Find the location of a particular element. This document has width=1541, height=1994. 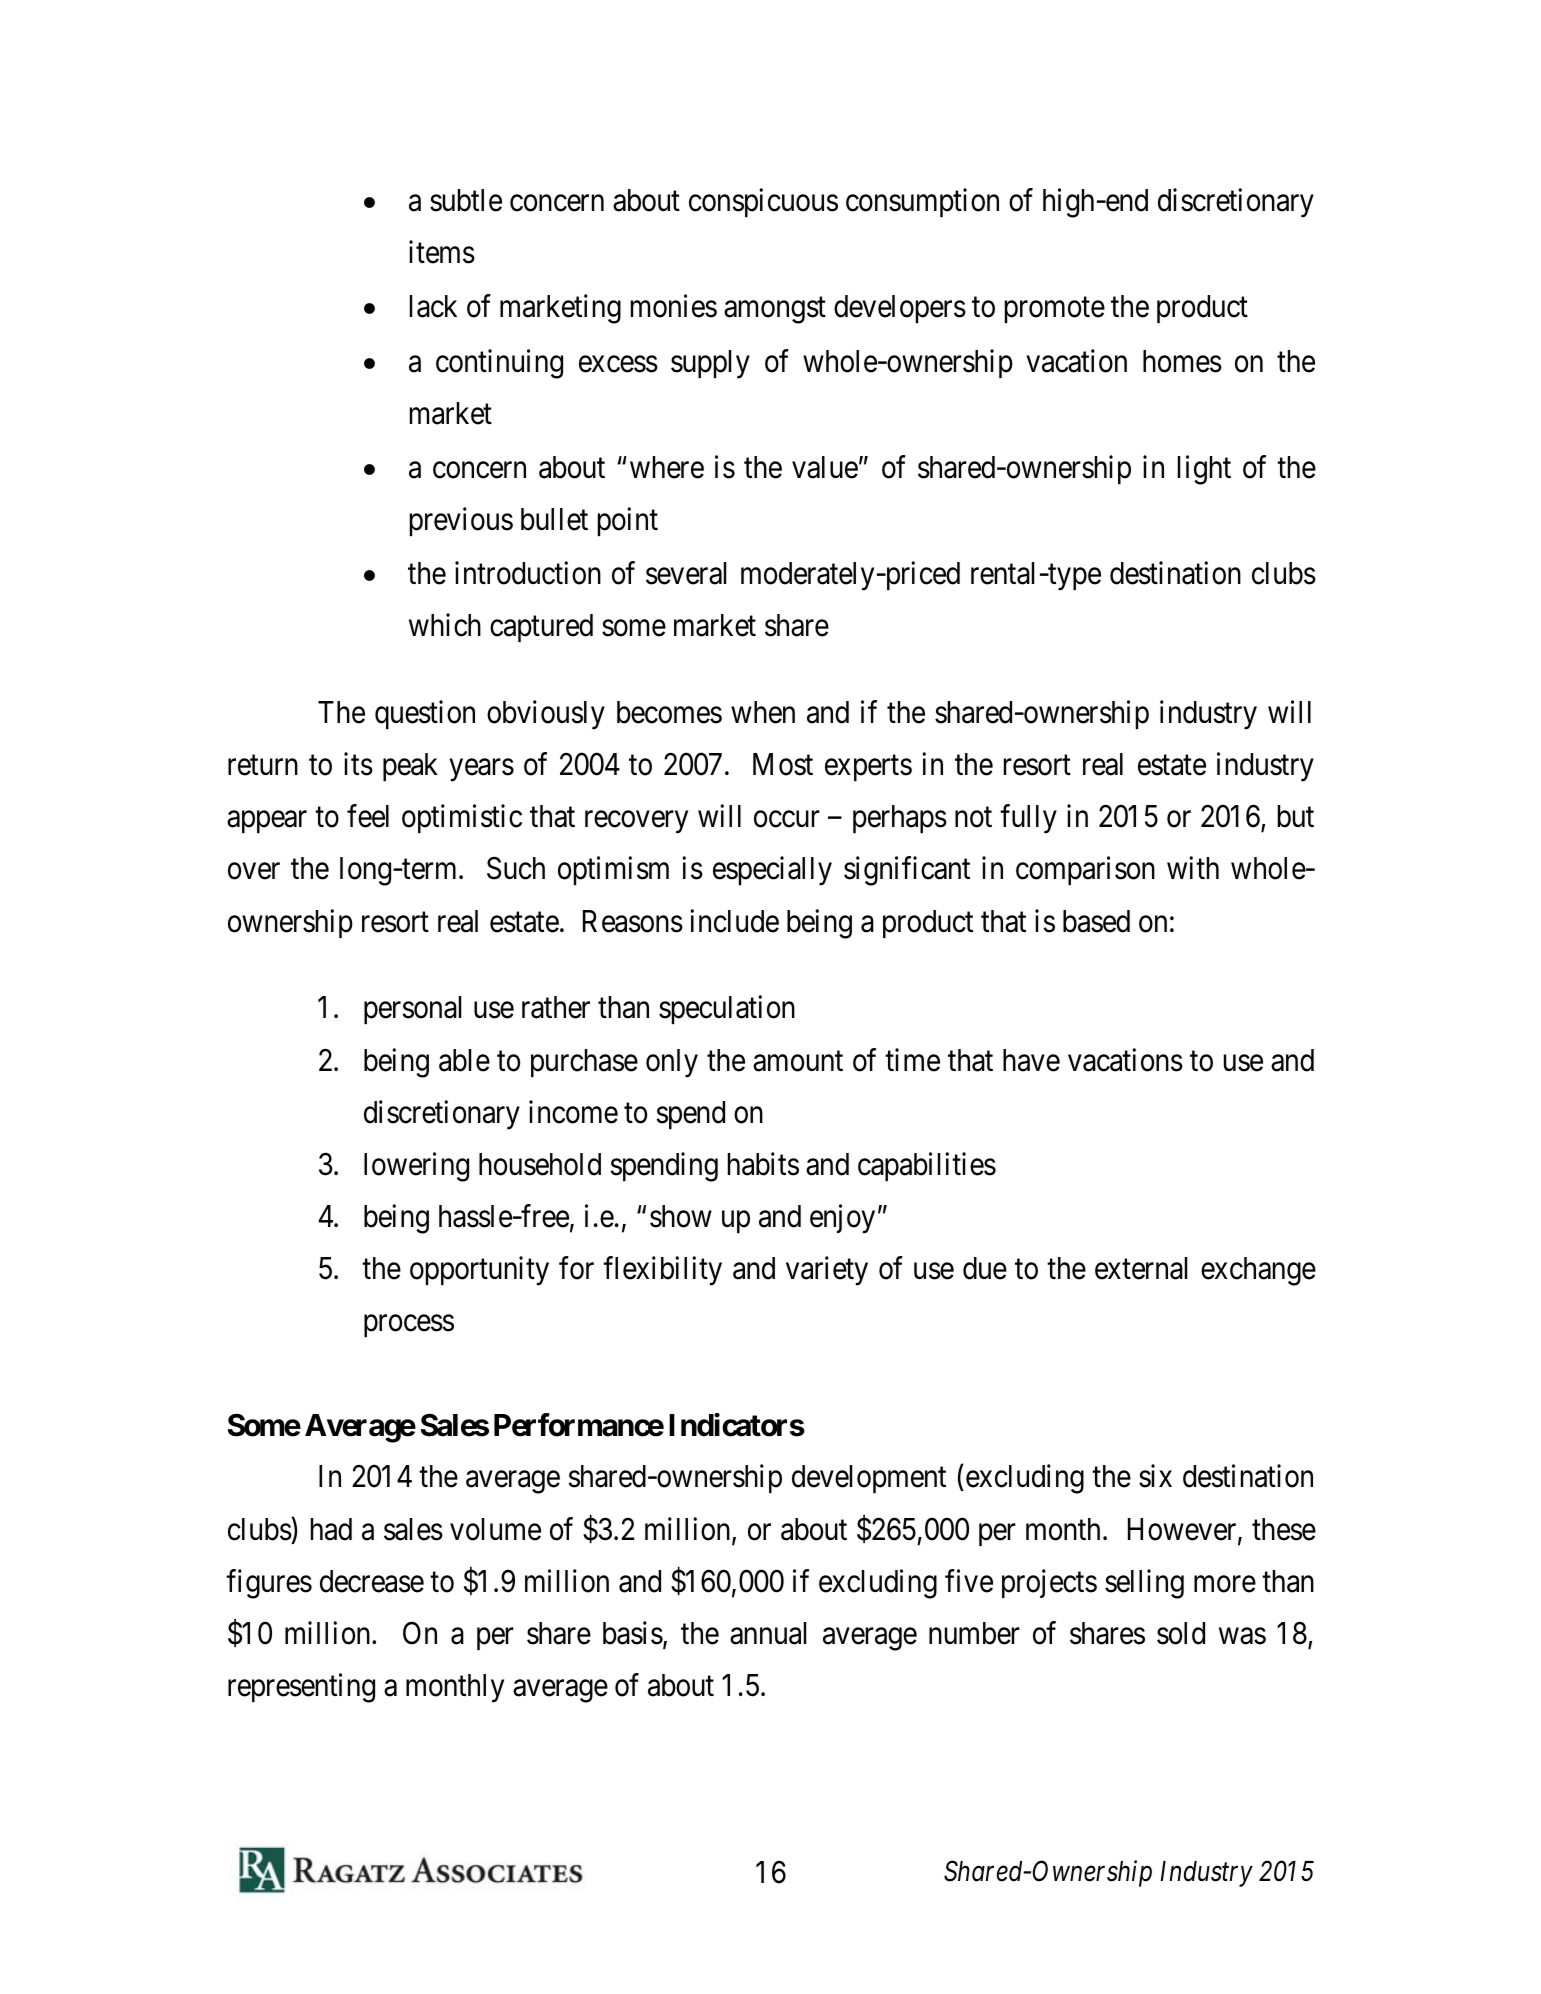

personal is located at coordinates (412, 1010).
